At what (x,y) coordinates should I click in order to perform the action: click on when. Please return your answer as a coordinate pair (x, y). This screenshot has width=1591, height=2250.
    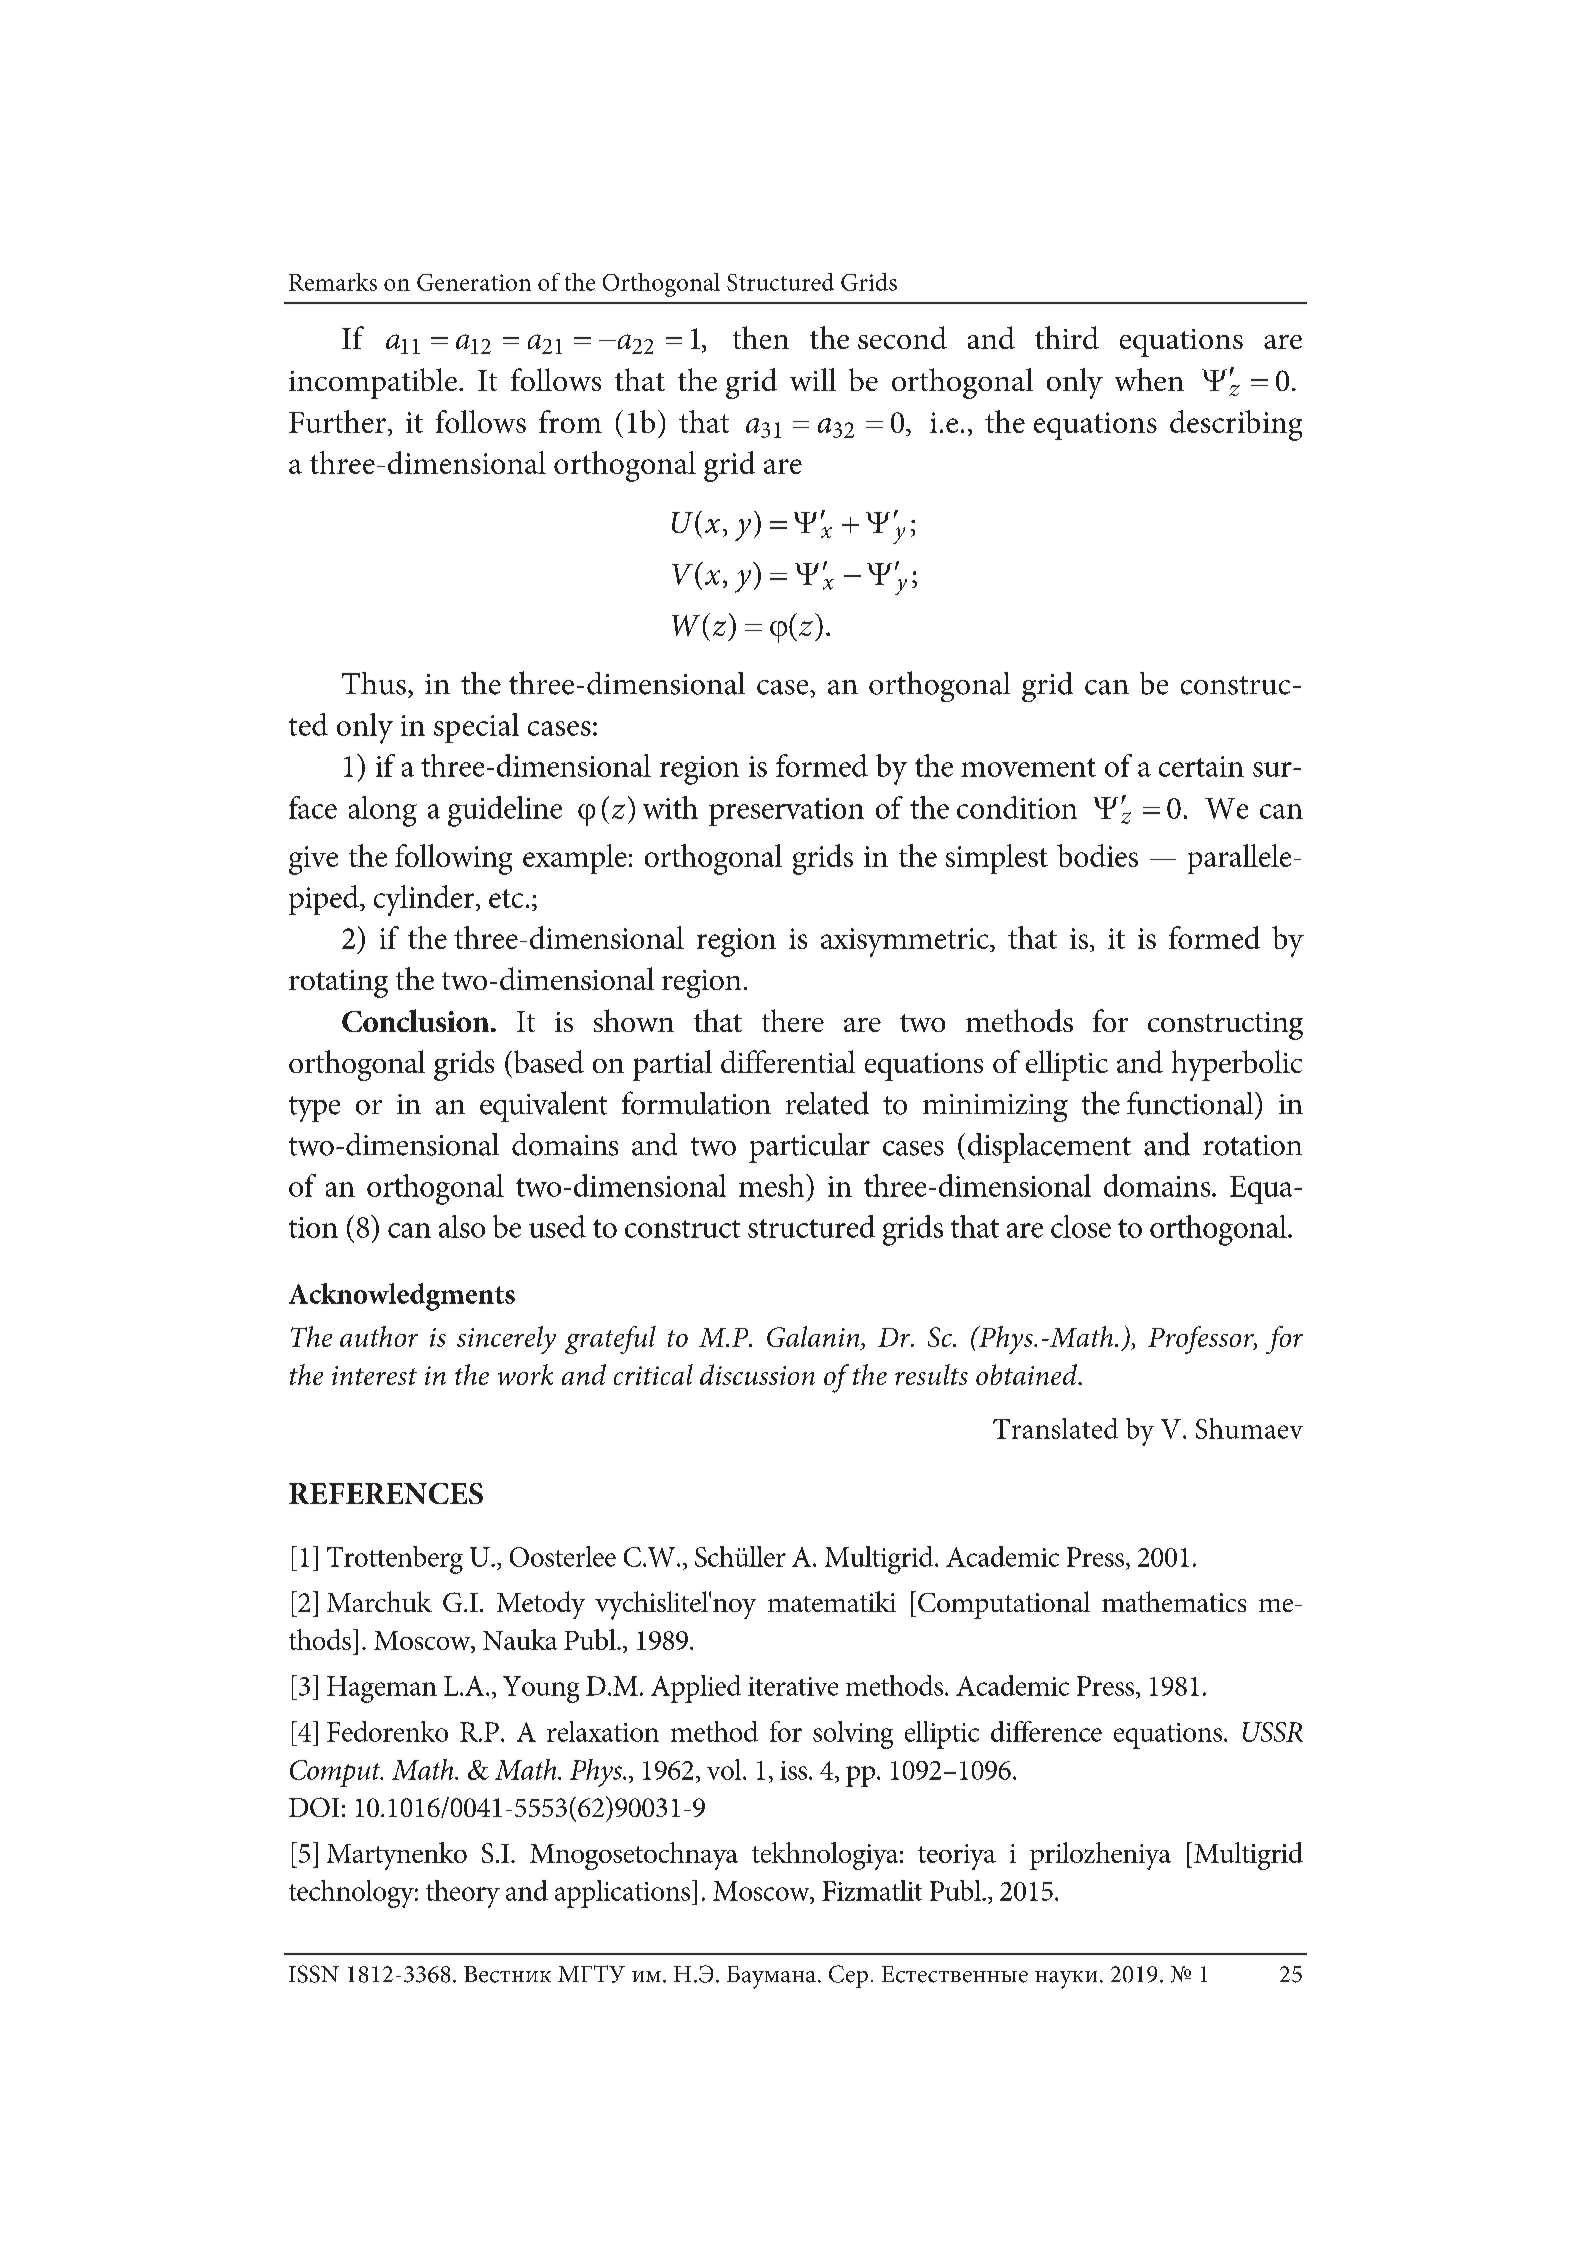
    Looking at the image, I should click on (1149, 379).
